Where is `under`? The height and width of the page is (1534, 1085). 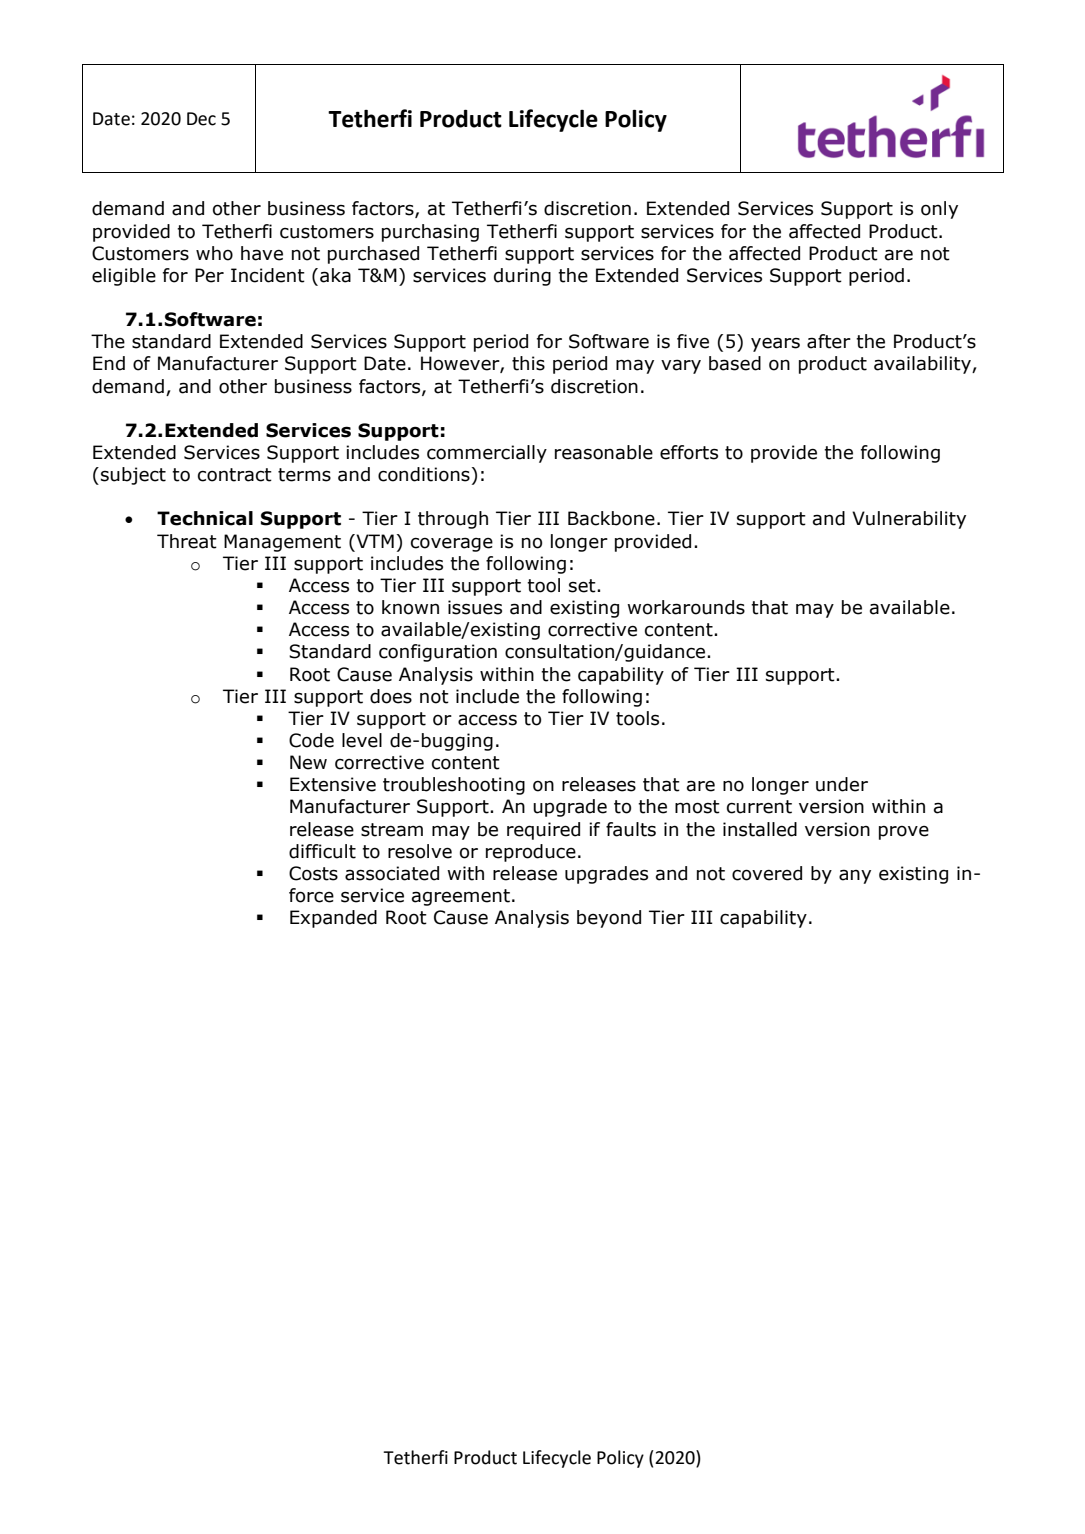 under is located at coordinates (842, 784).
